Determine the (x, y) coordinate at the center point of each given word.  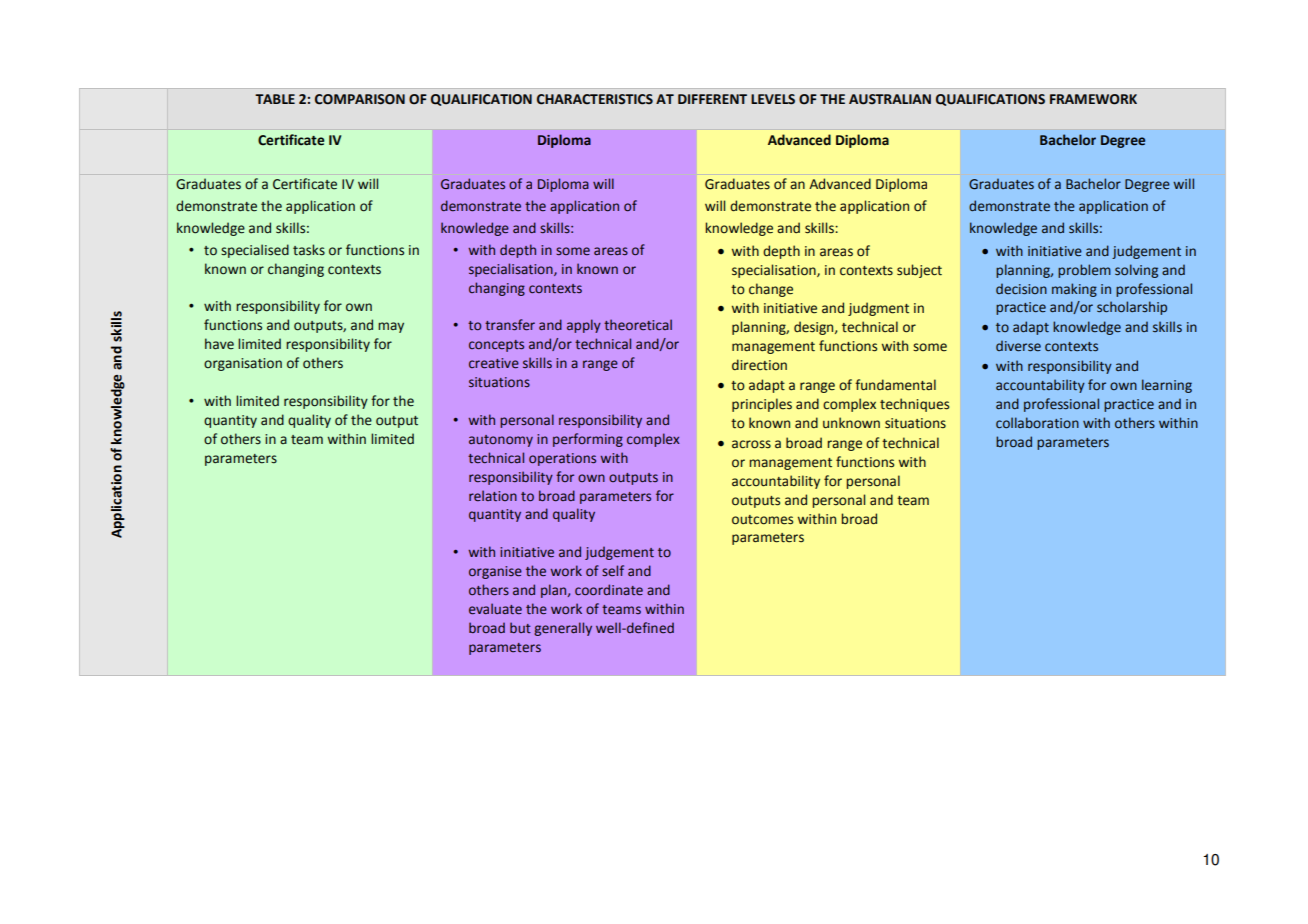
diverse (1018, 346)
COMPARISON (360, 99)
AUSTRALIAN (890, 99)
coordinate (609, 589)
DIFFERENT (712, 99)
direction (759, 365)
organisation (243, 364)
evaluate (495, 609)
